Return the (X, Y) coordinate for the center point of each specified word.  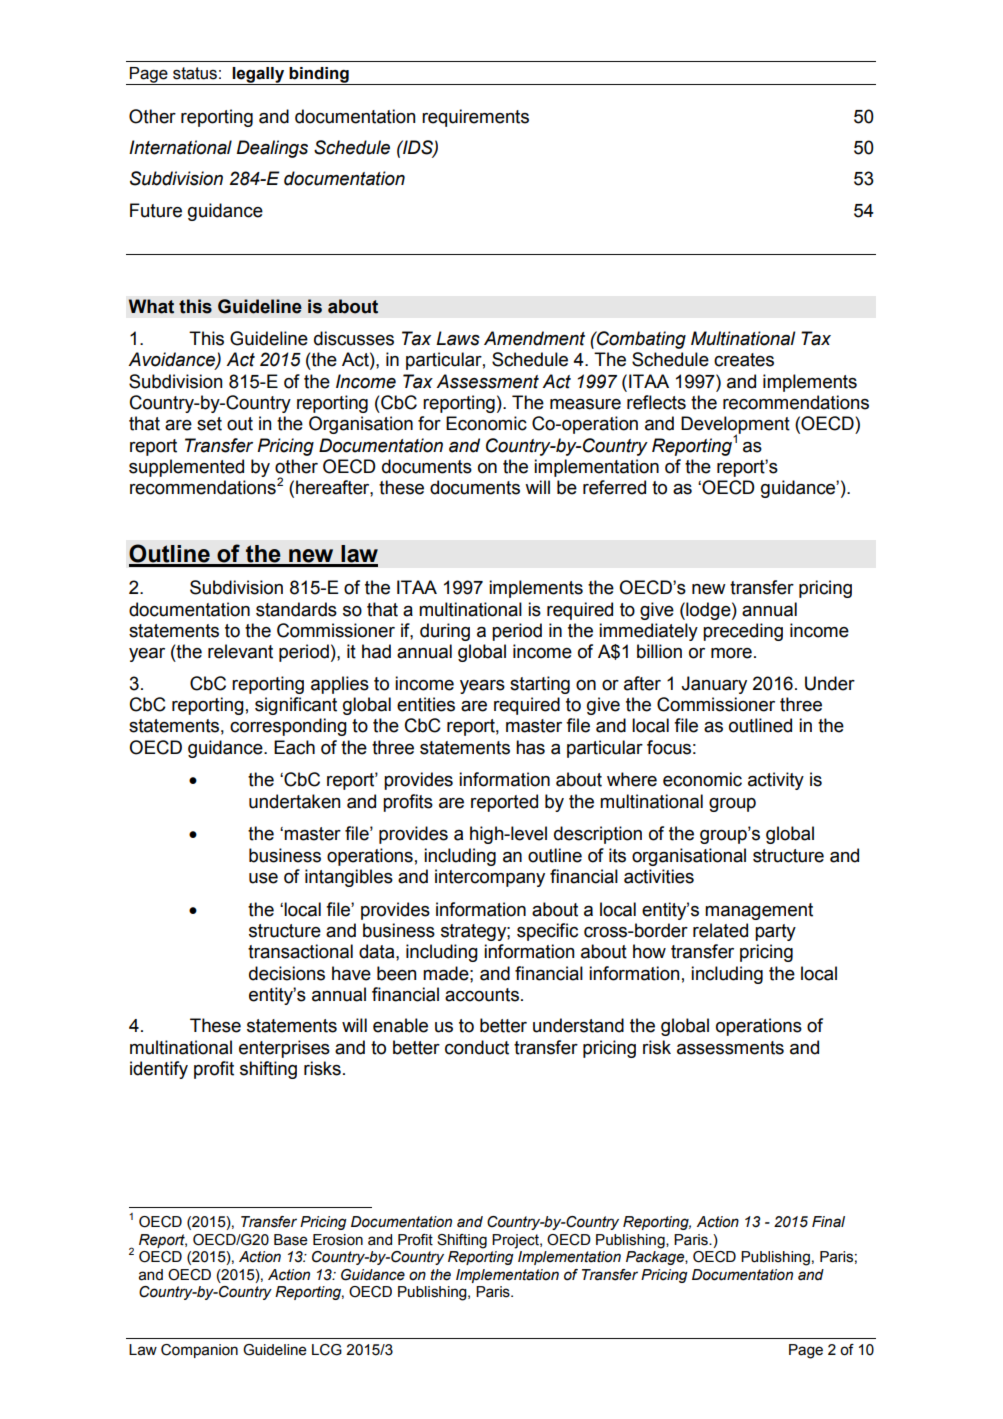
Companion (199, 1351)
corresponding (288, 727)
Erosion (338, 1240)
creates (744, 360)
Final (828, 1222)
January (714, 685)
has (530, 747)
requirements (475, 118)
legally (259, 76)
